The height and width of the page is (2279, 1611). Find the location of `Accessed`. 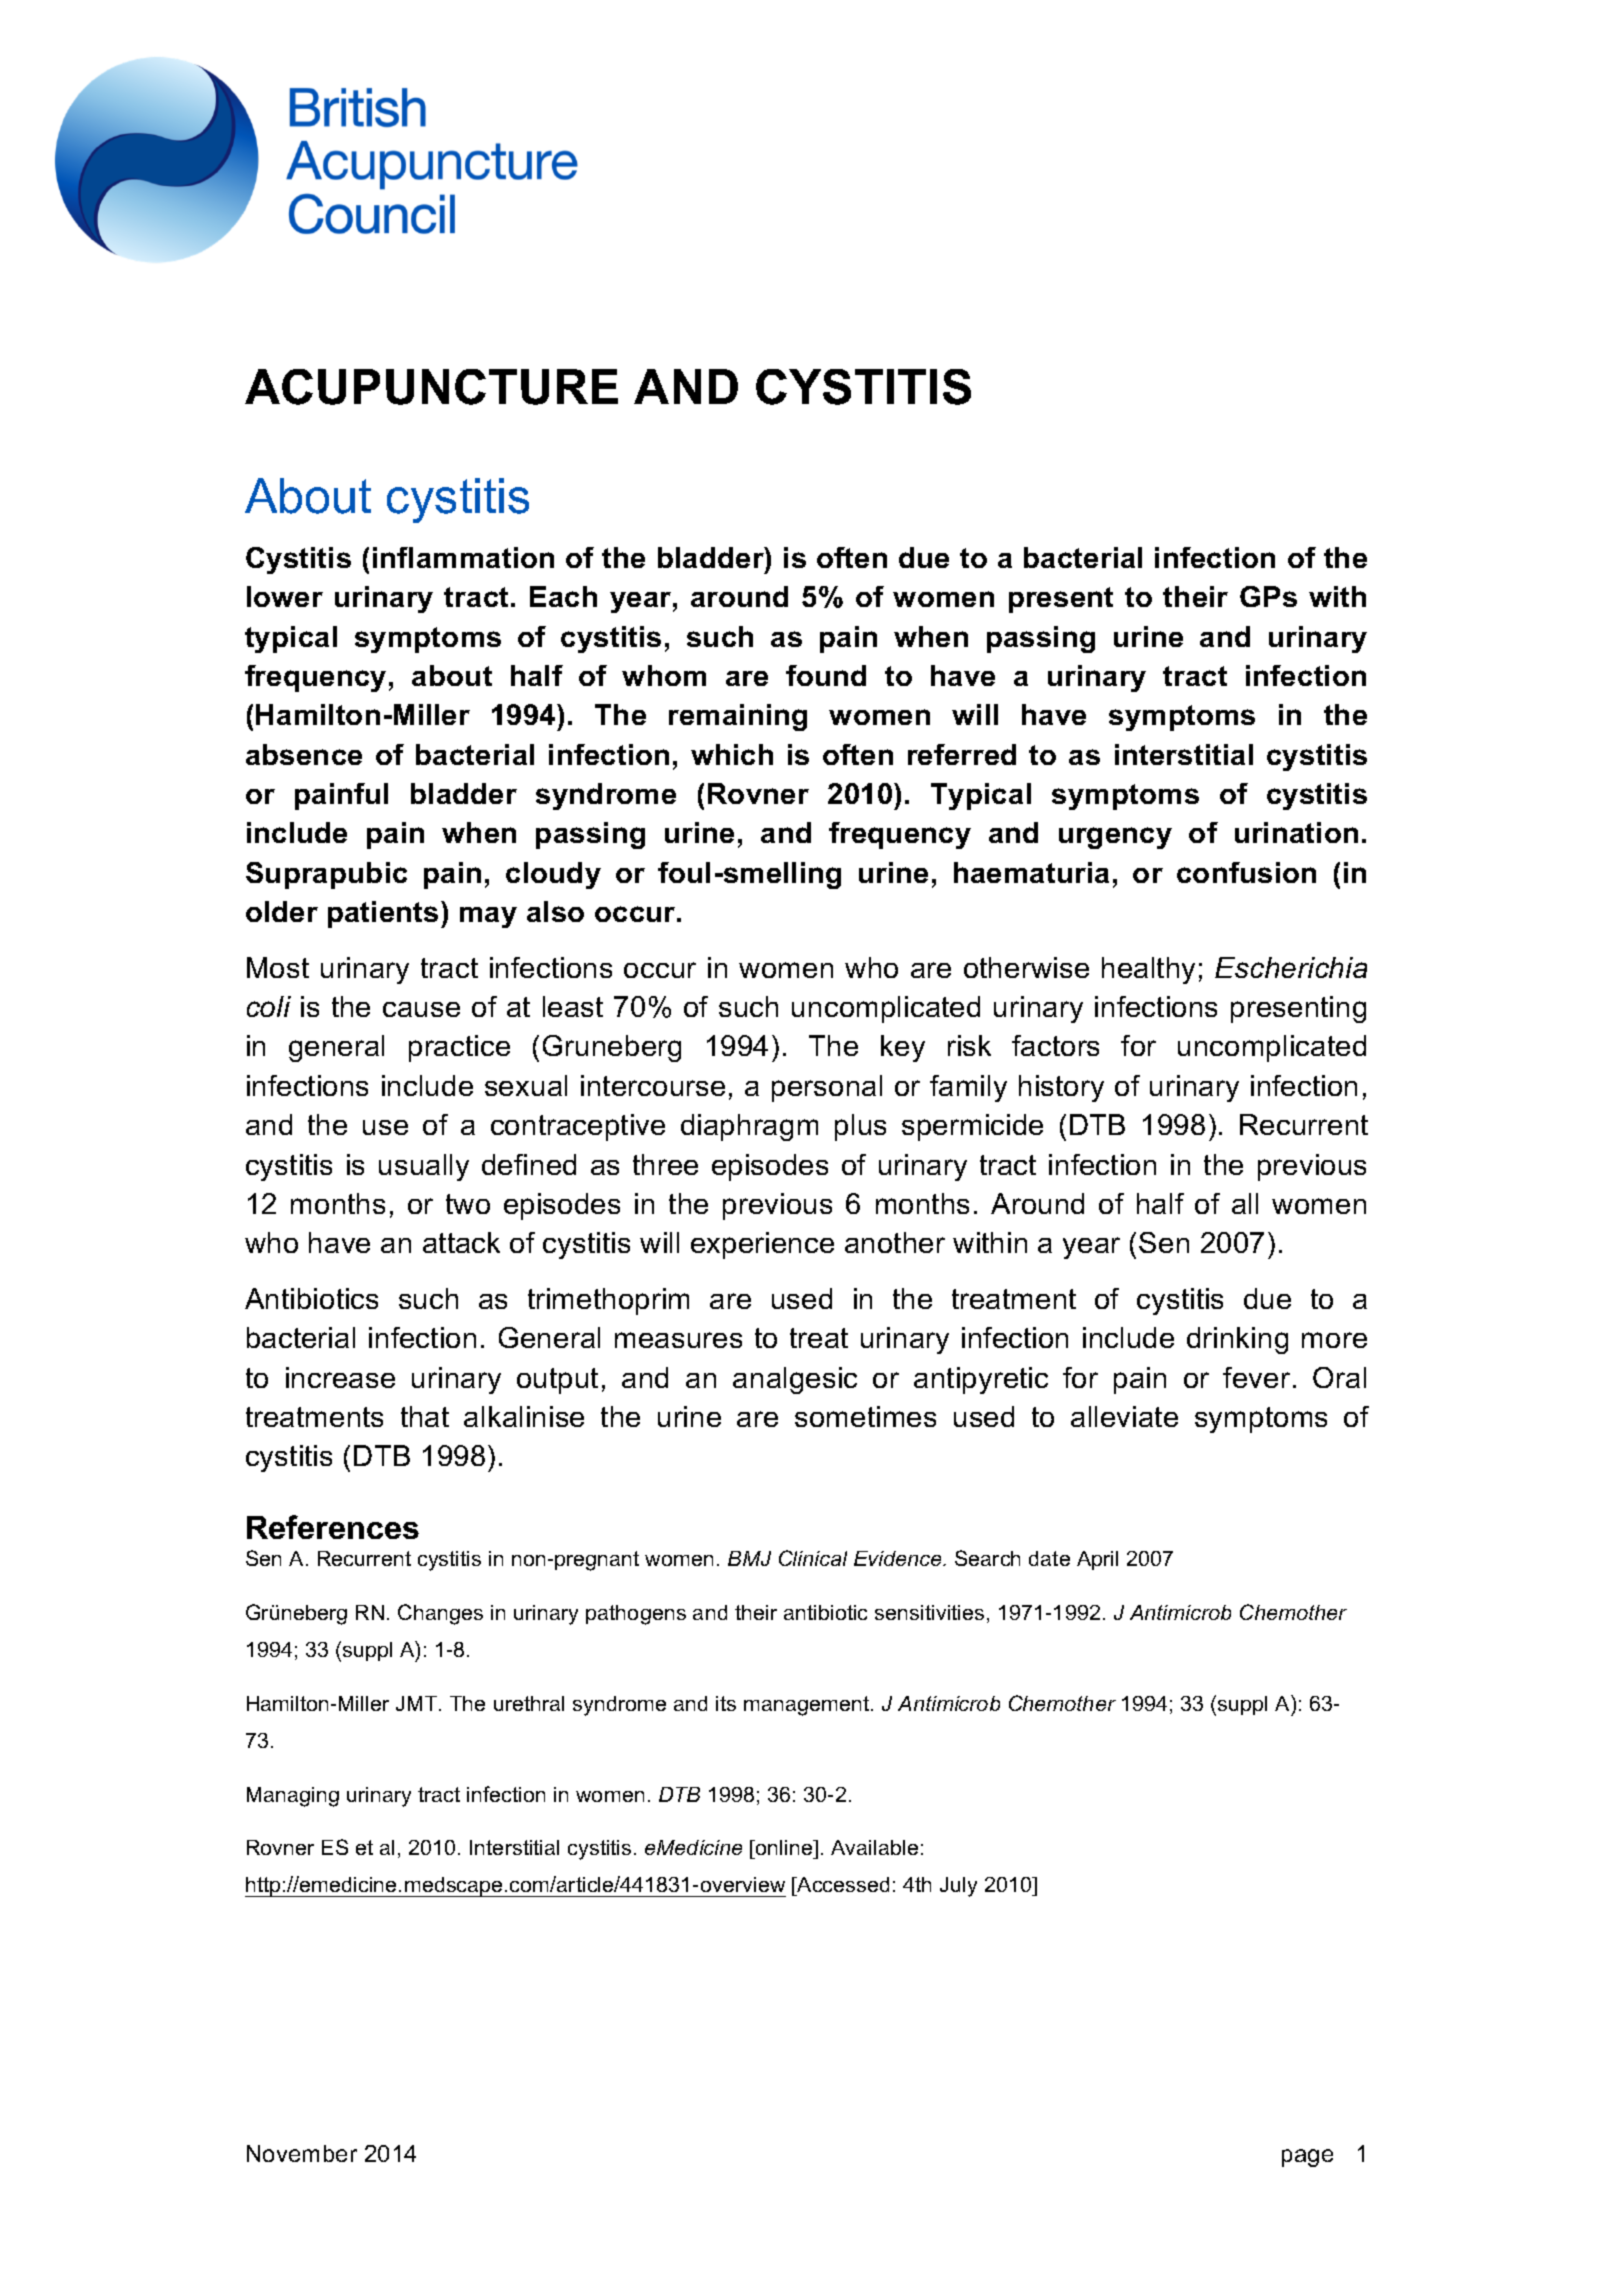

Accessed is located at coordinates (842, 1886).
